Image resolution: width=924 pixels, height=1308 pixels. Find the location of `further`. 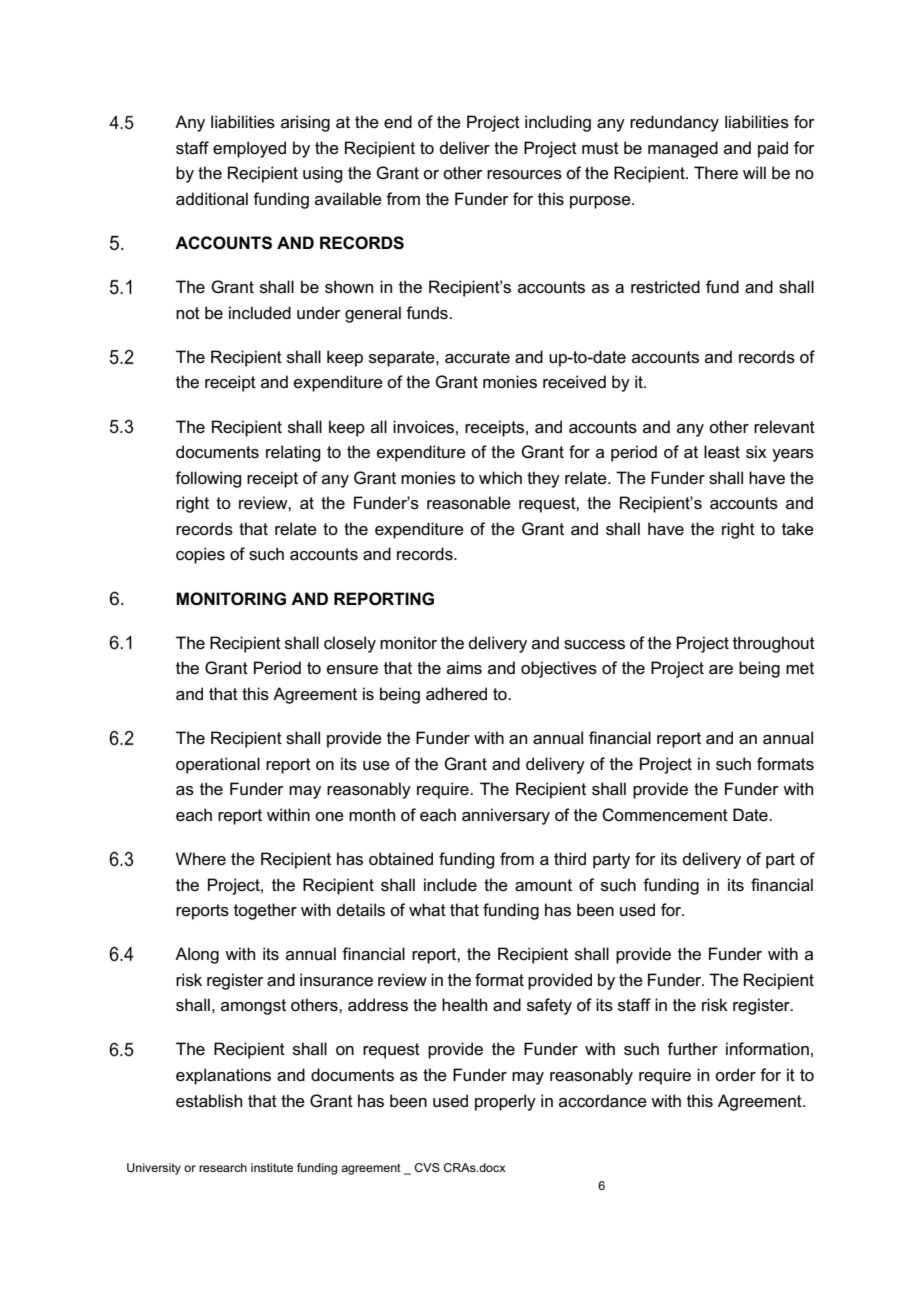

further is located at coordinates (692, 1048).
